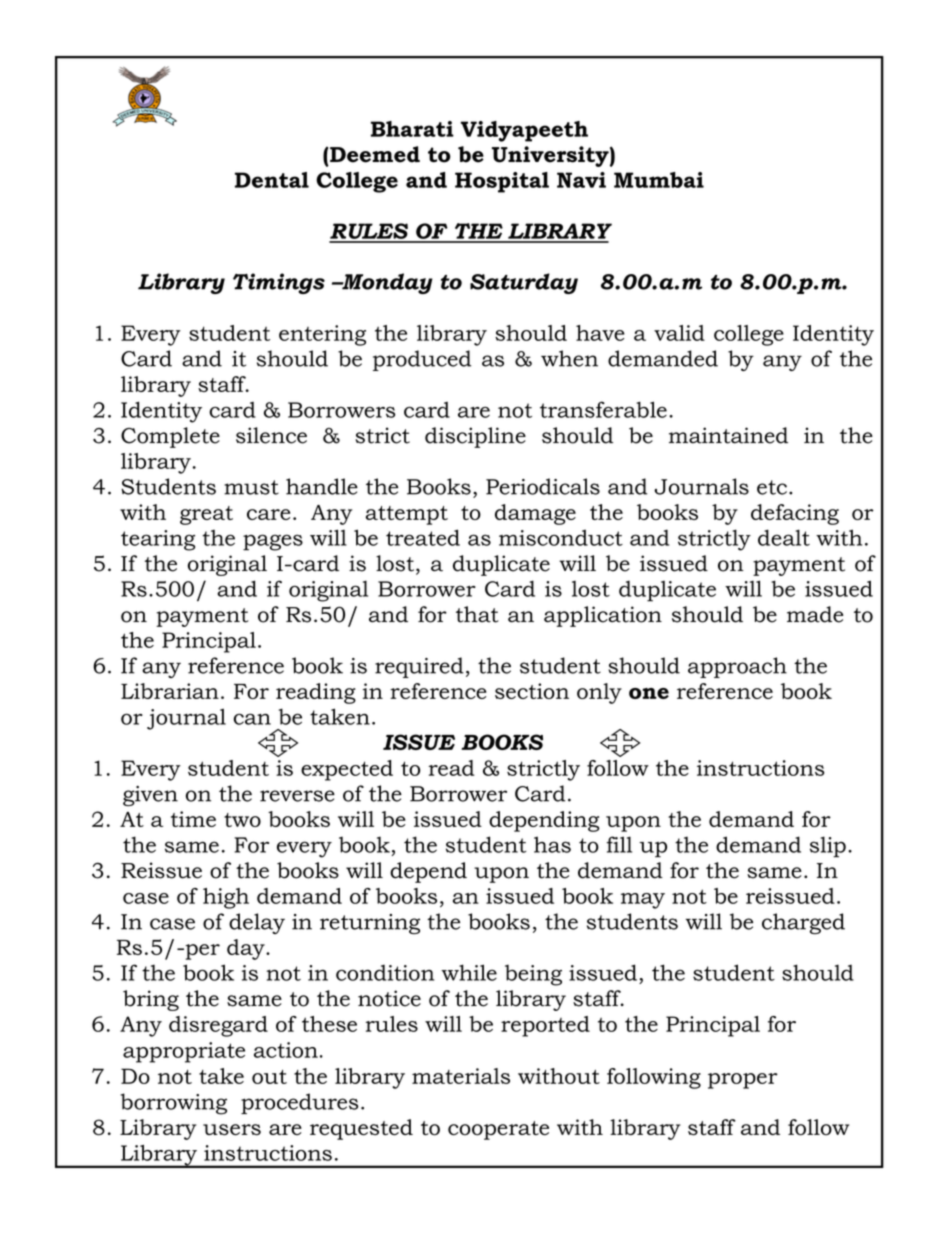 The image size is (952, 1233). I want to click on Mumbai, so click(659, 180).
